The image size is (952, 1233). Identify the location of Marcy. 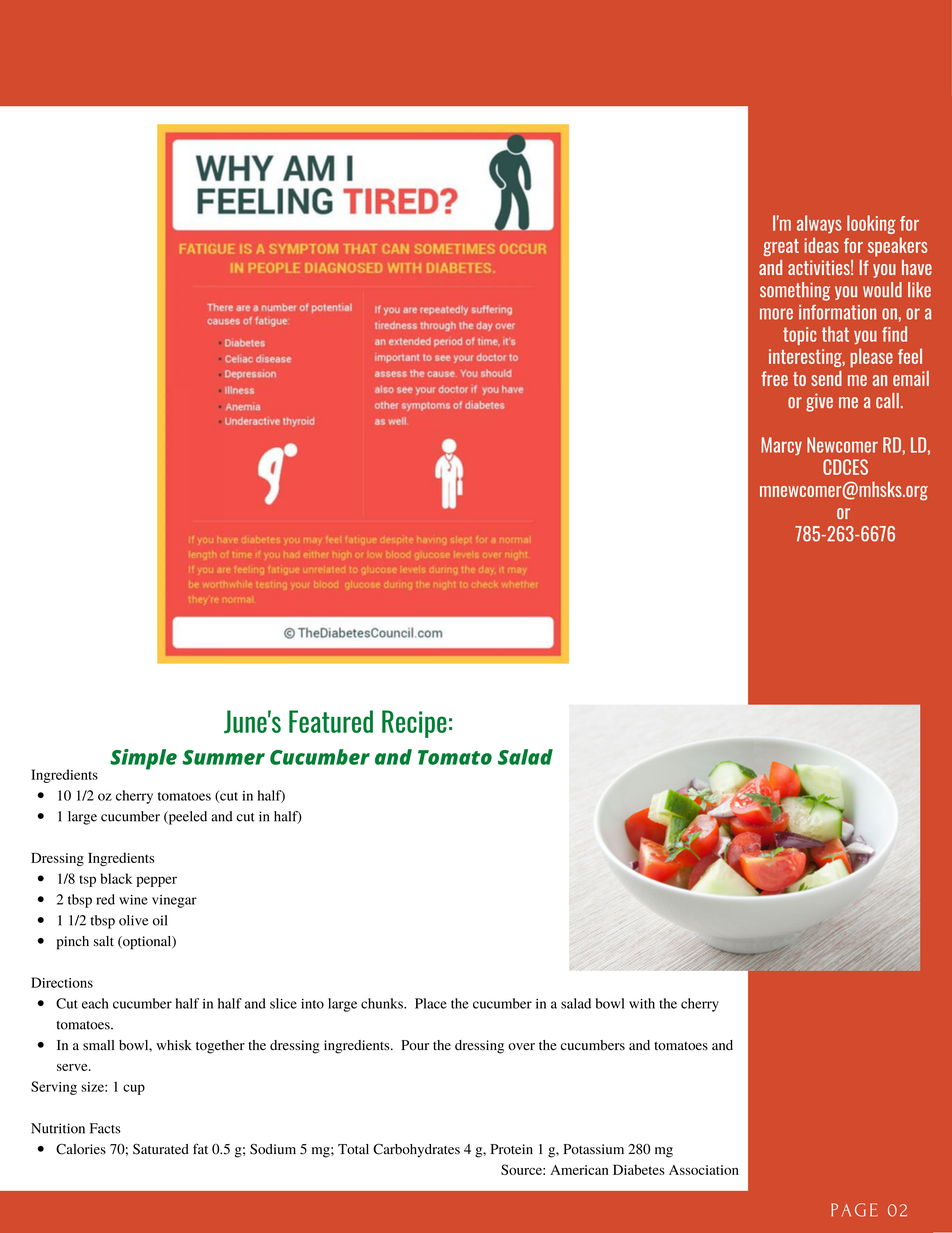
(781, 446).
